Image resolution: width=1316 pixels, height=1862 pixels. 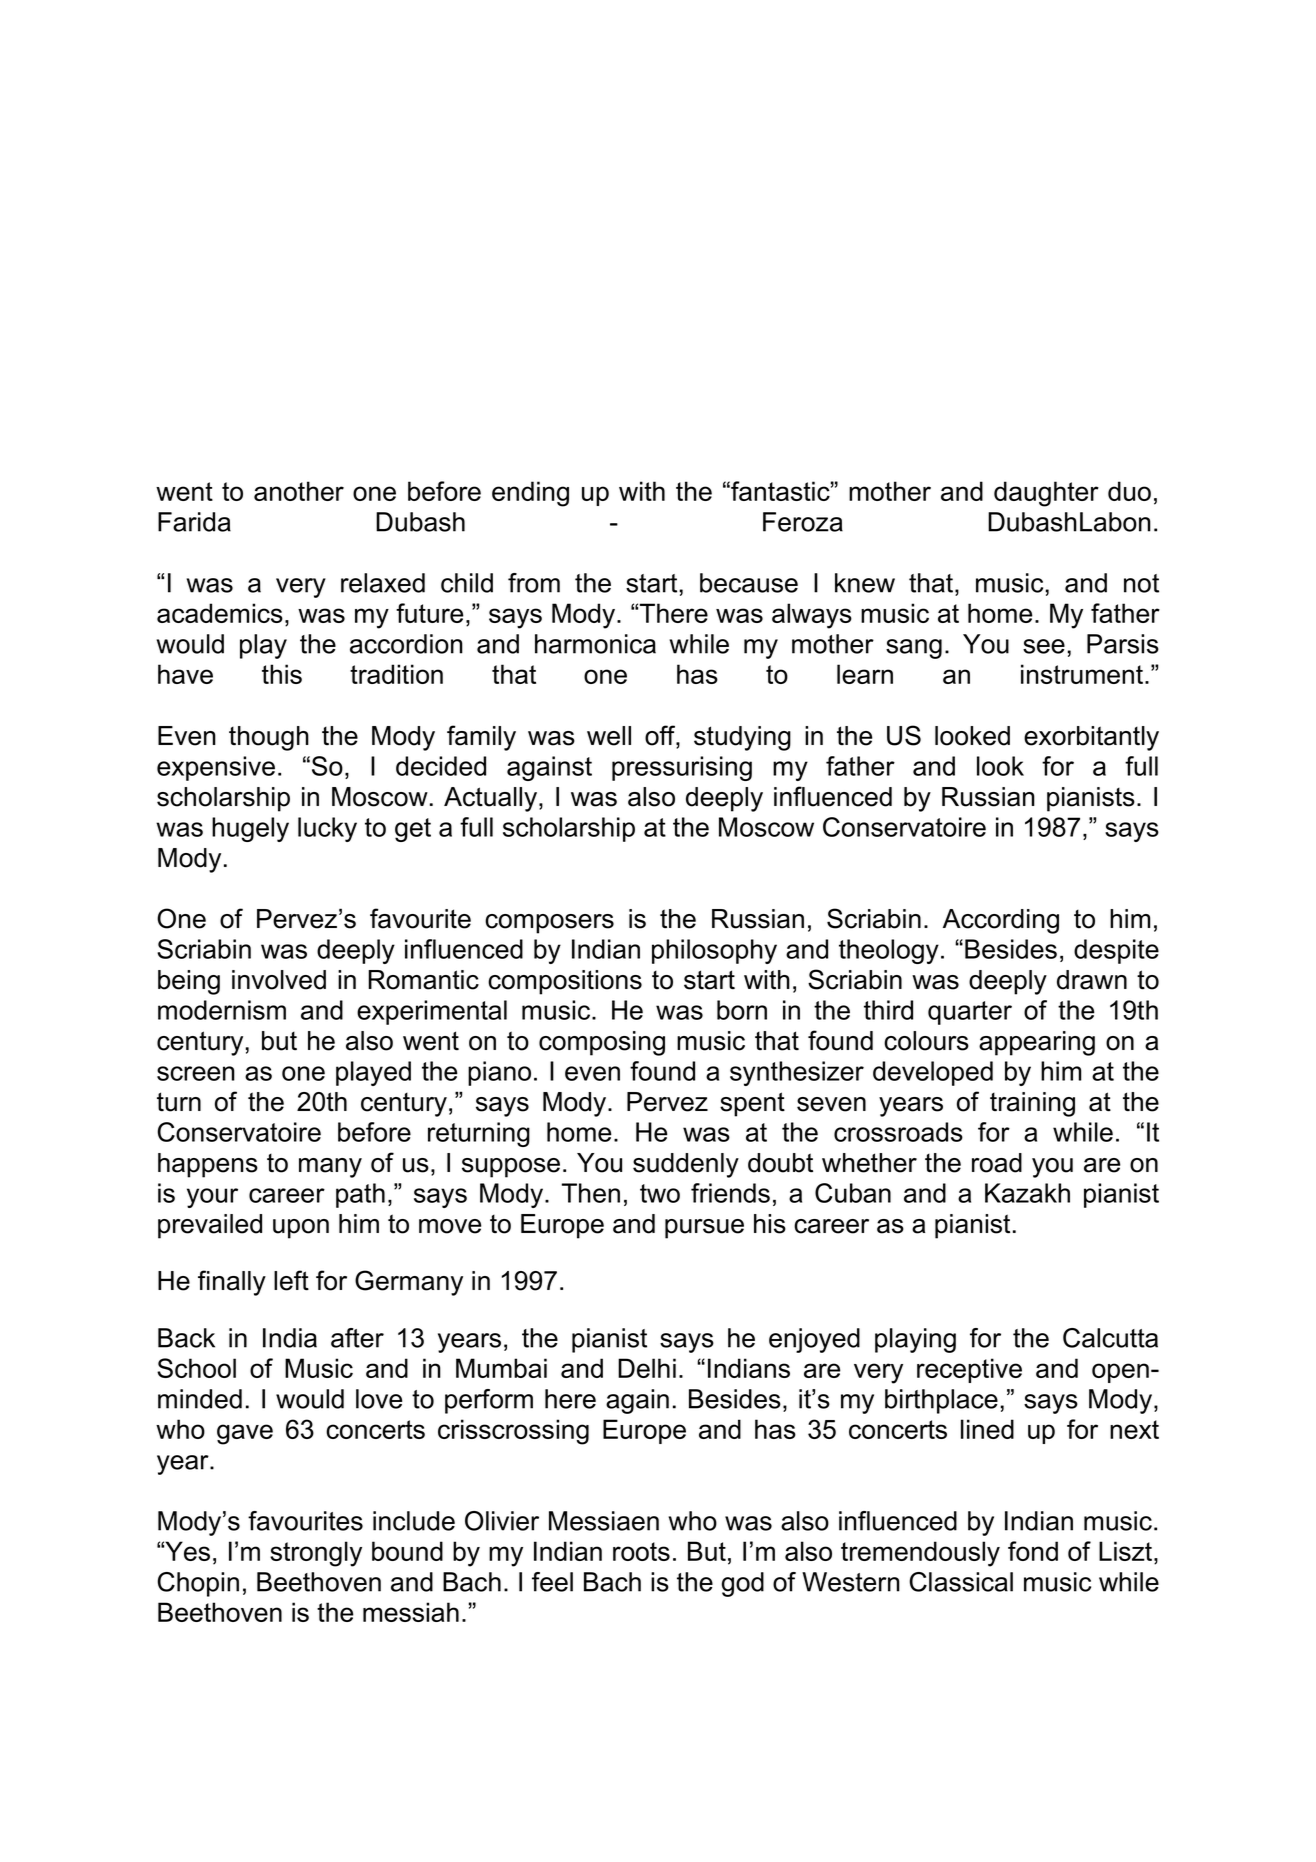 What do you see at coordinates (602, 1043) in the page?
I see `composing` at bounding box center [602, 1043].
